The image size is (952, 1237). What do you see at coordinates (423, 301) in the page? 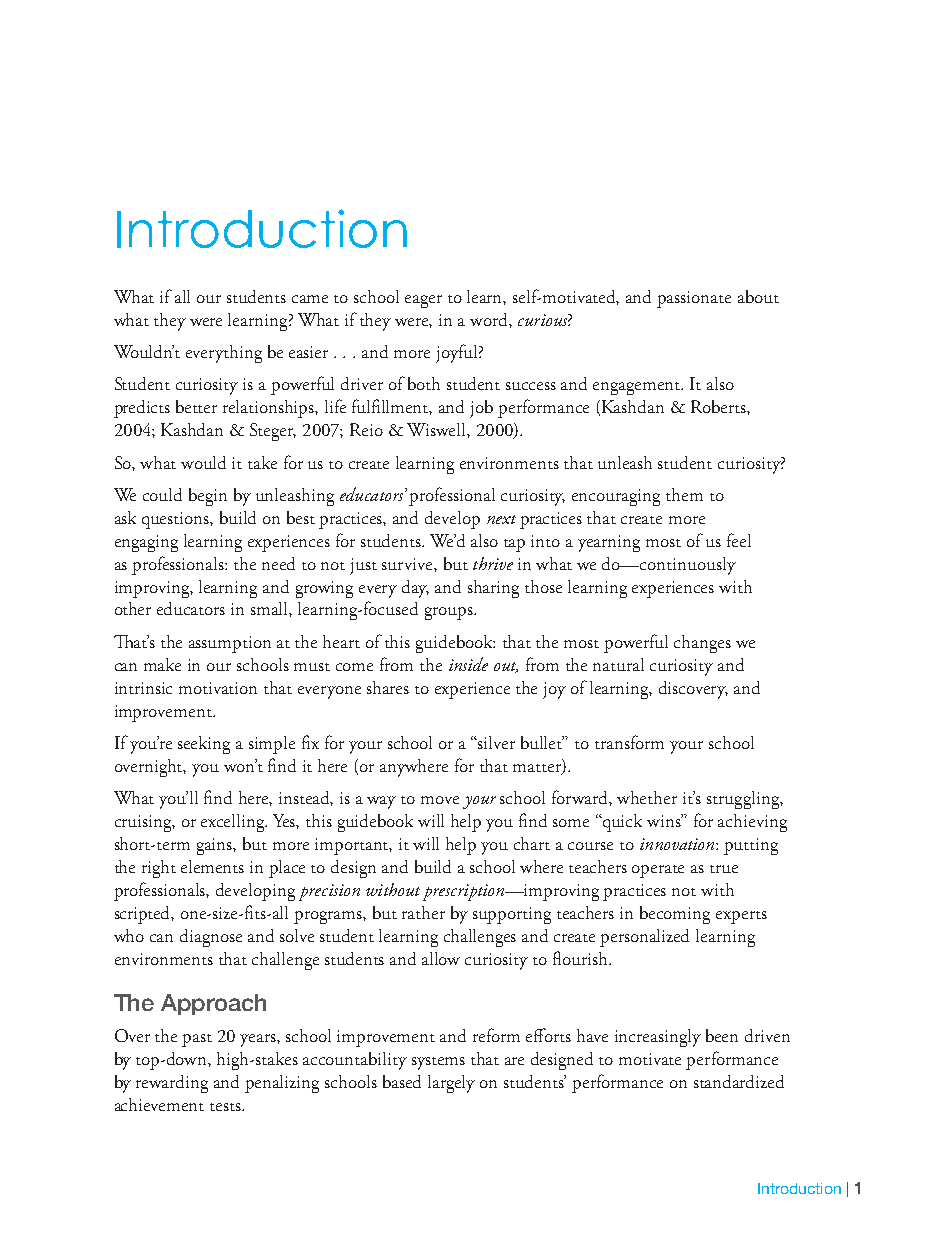
I see `eager` at bounding box center [423, 301].
